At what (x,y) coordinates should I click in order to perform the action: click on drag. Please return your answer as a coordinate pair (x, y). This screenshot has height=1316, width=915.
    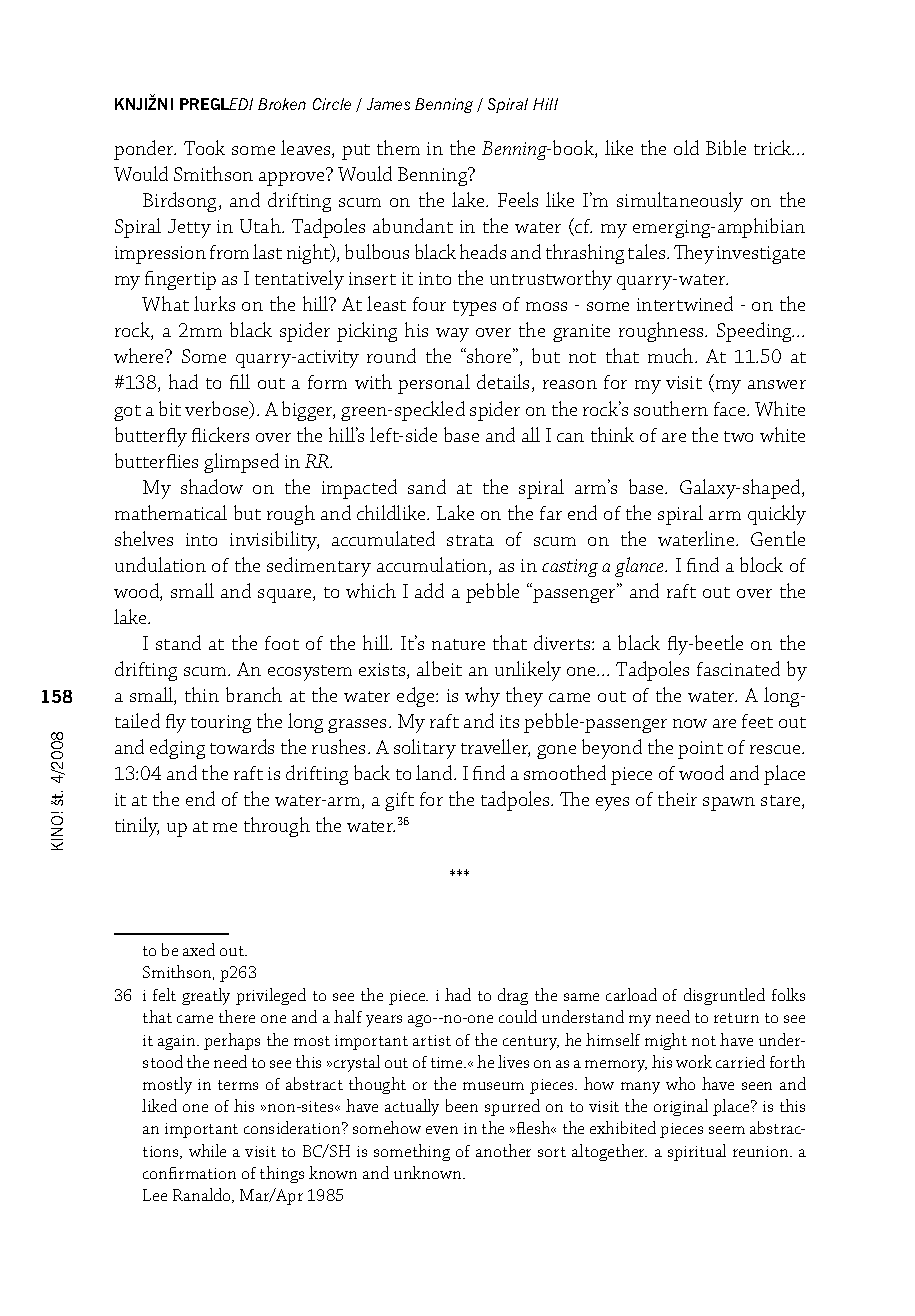
    Looking at the image, I should click on (513, 996).
